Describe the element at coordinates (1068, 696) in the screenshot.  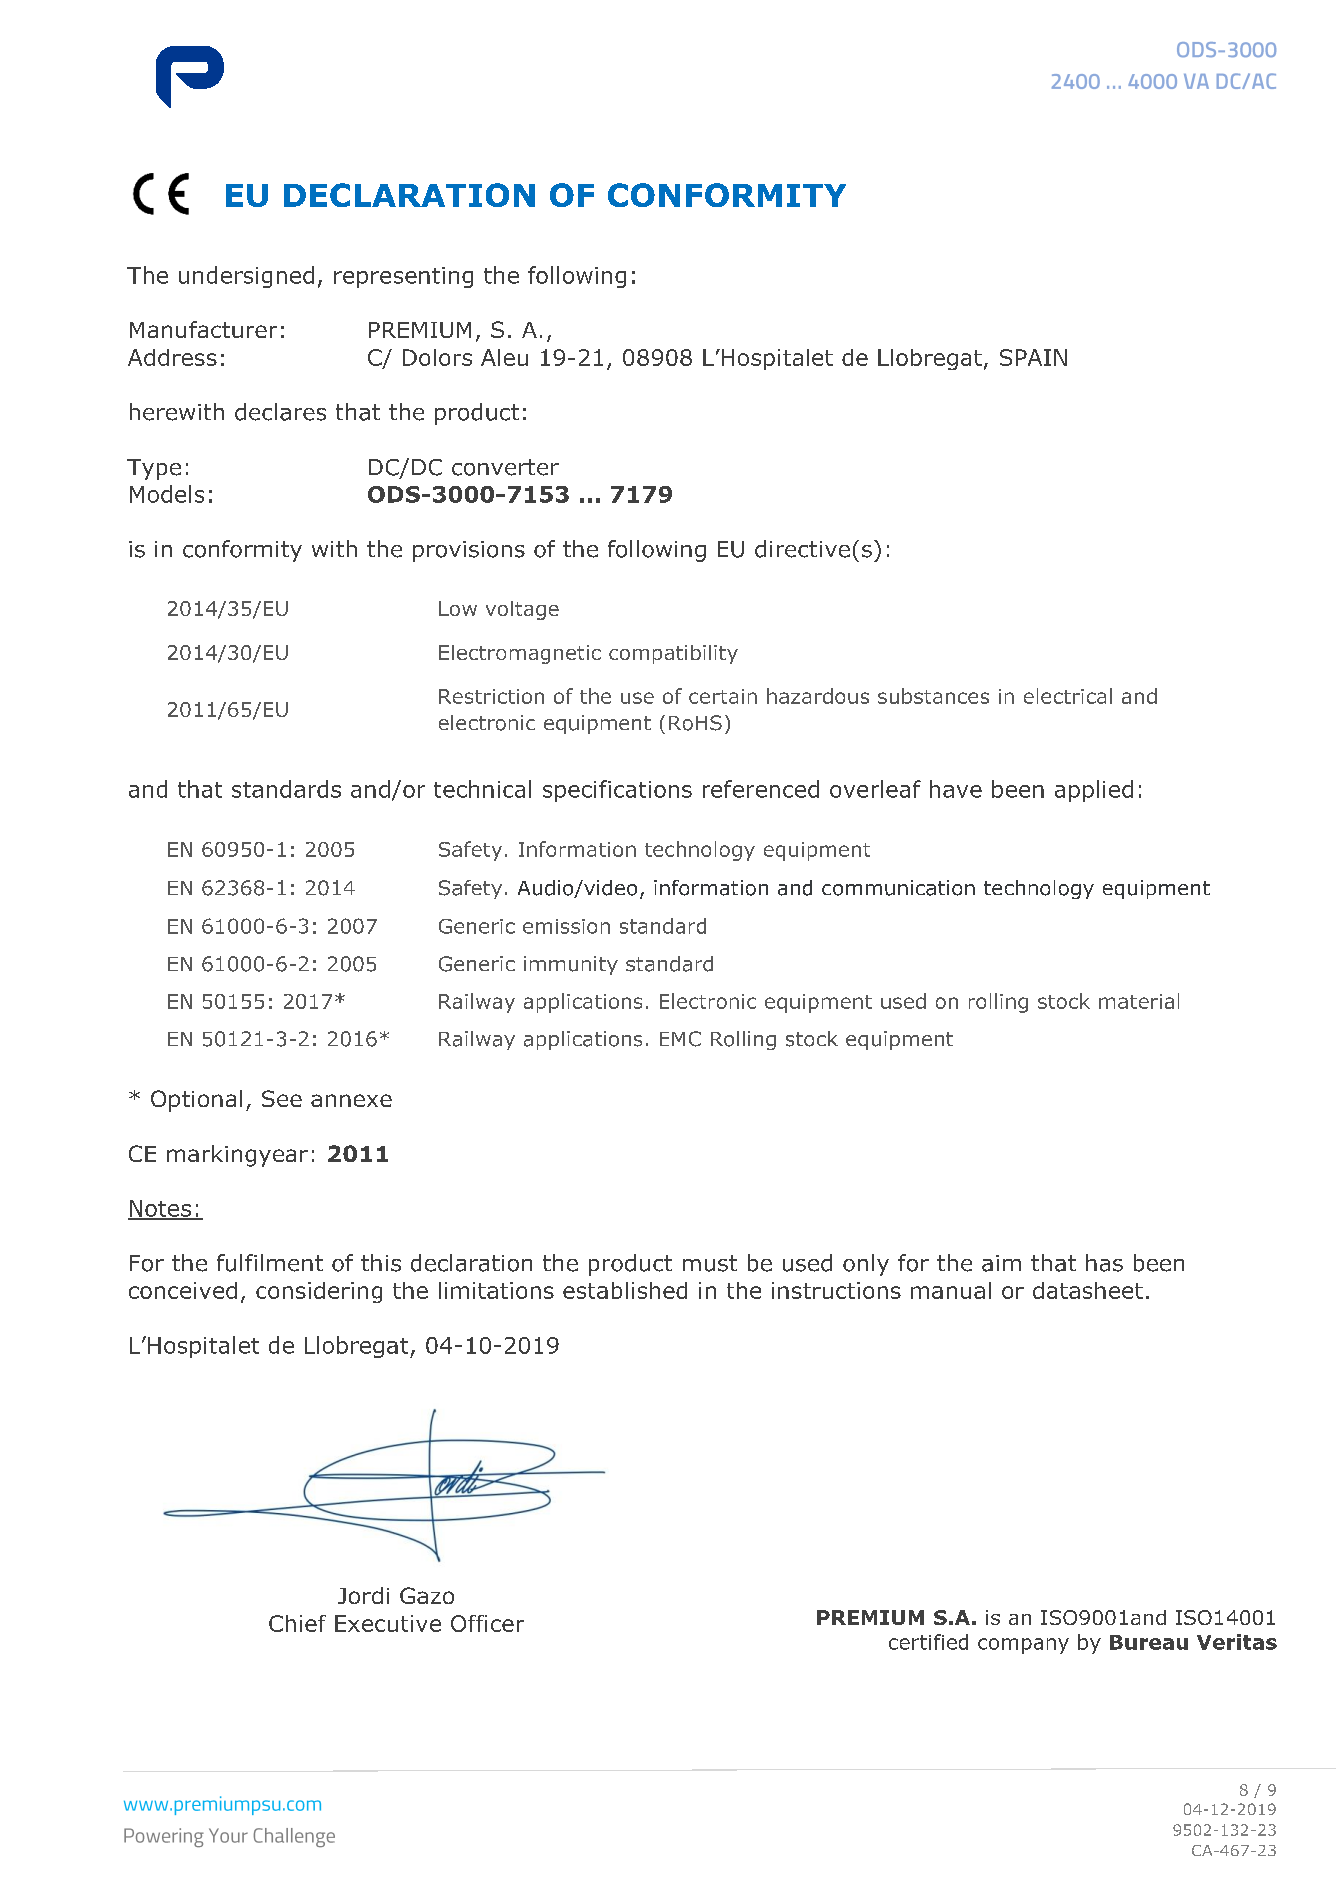
I see `electrical` at that location.
